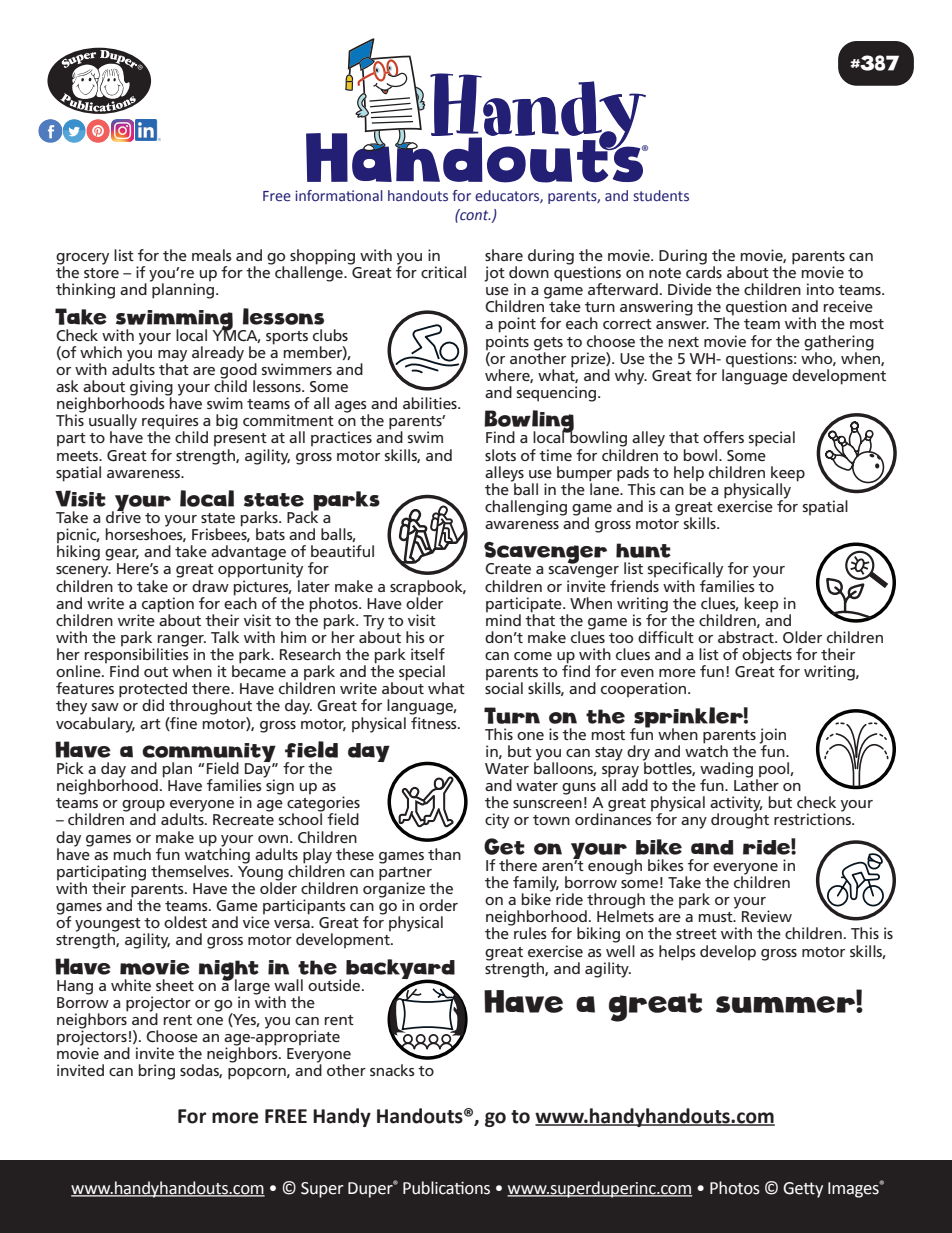  I want to click on cards, so click(704, 271).
